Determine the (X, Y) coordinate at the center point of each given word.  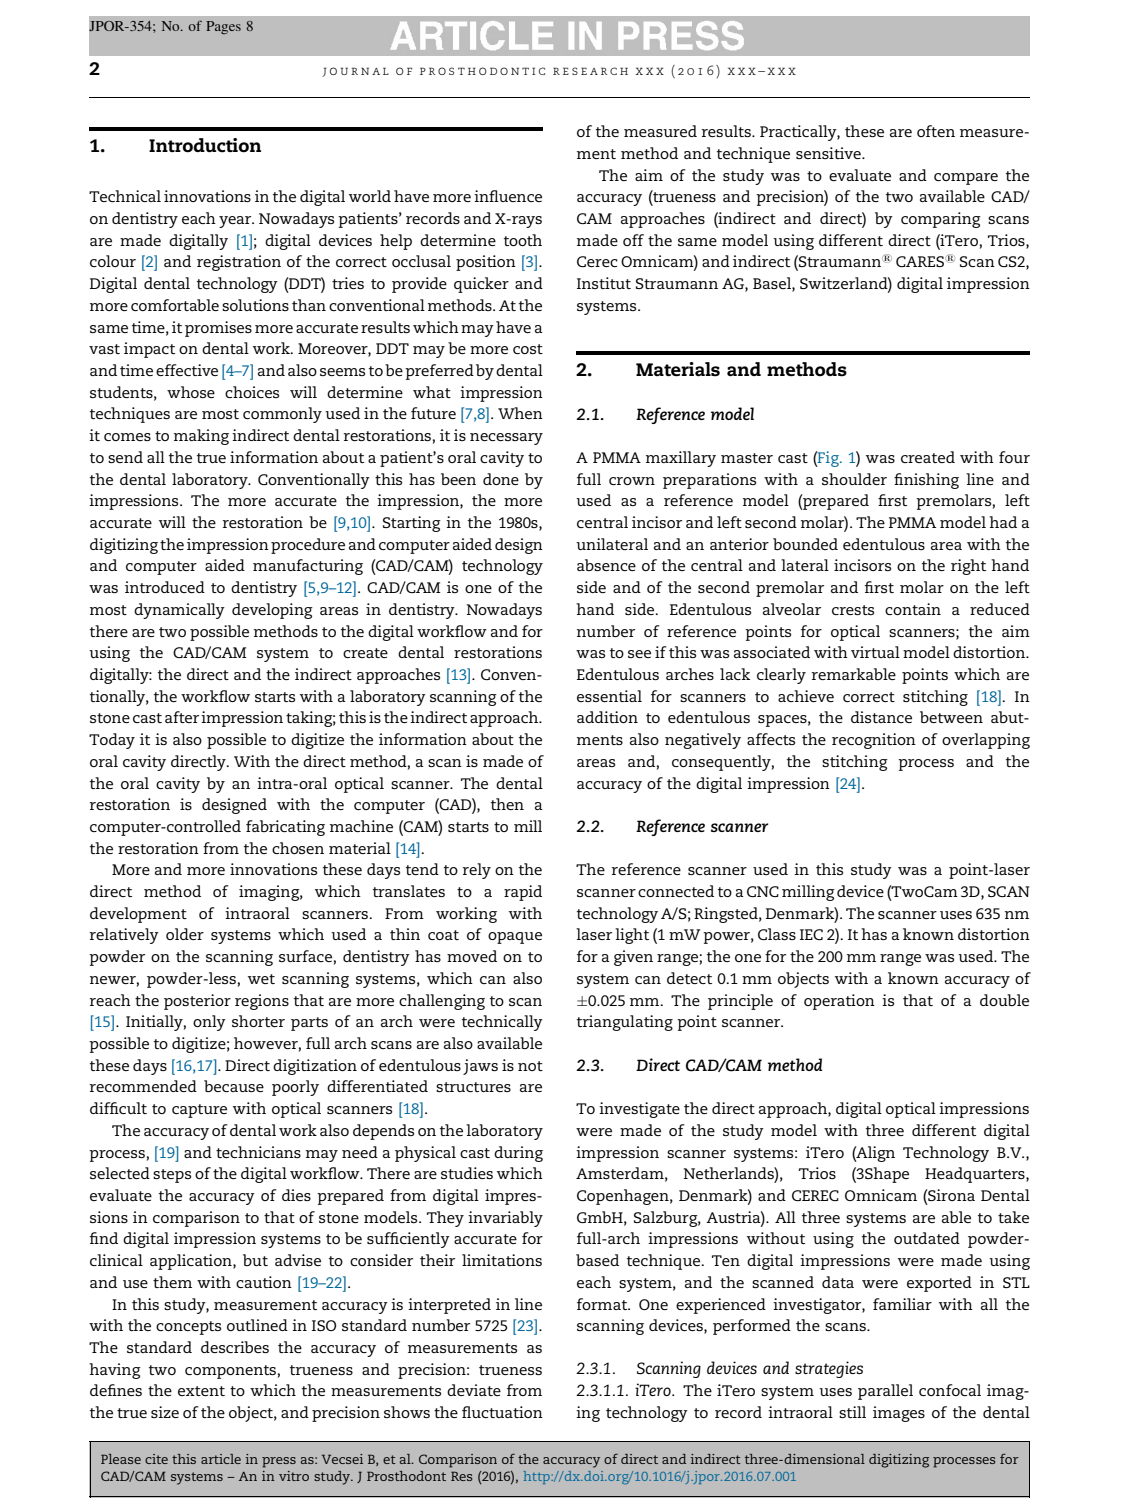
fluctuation (502, 1412)
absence (606, 565)
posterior (197, 1002)
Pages (223, 27)
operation (839, 1002)
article (221, 1459)
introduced (165, 587)
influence (508, 196)
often (936, 131)
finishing (926, 481)
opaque (515, 938)
